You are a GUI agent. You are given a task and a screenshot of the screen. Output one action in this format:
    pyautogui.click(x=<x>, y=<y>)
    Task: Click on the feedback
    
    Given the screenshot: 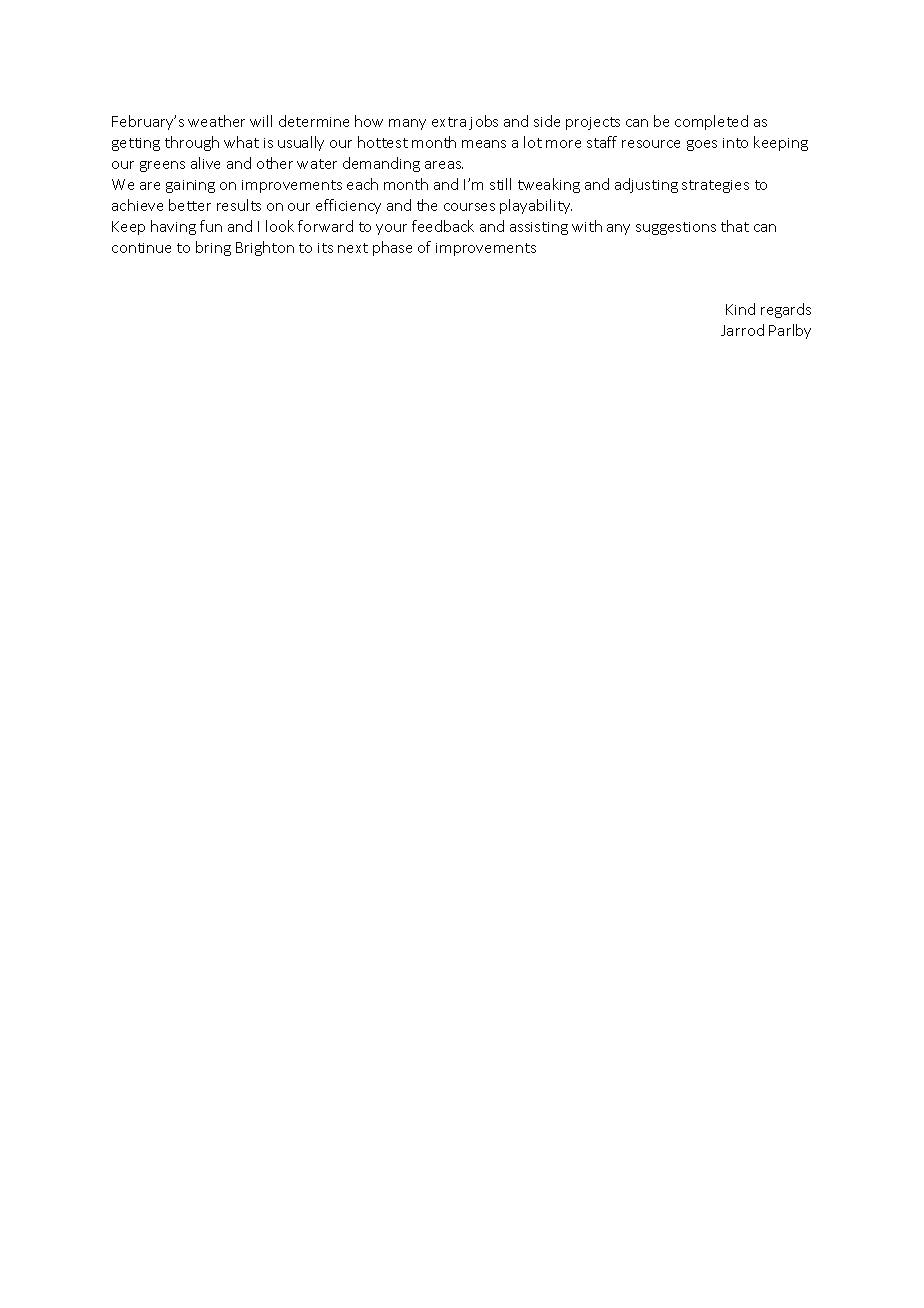 What is the action you would take?
    pyautogui.click(x=443, y=226)
